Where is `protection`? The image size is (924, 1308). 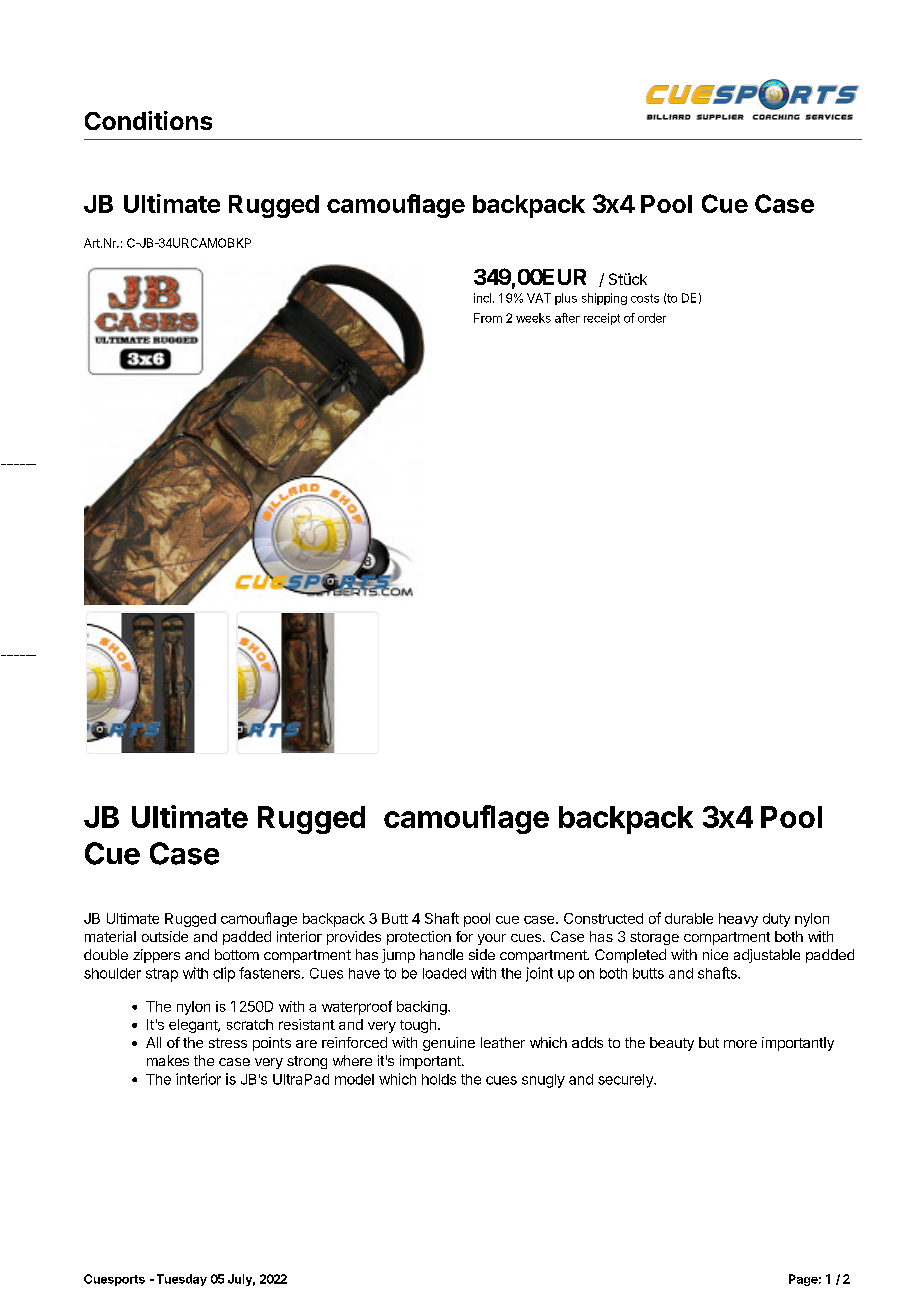 protection is located at coordinates (419, 938).
